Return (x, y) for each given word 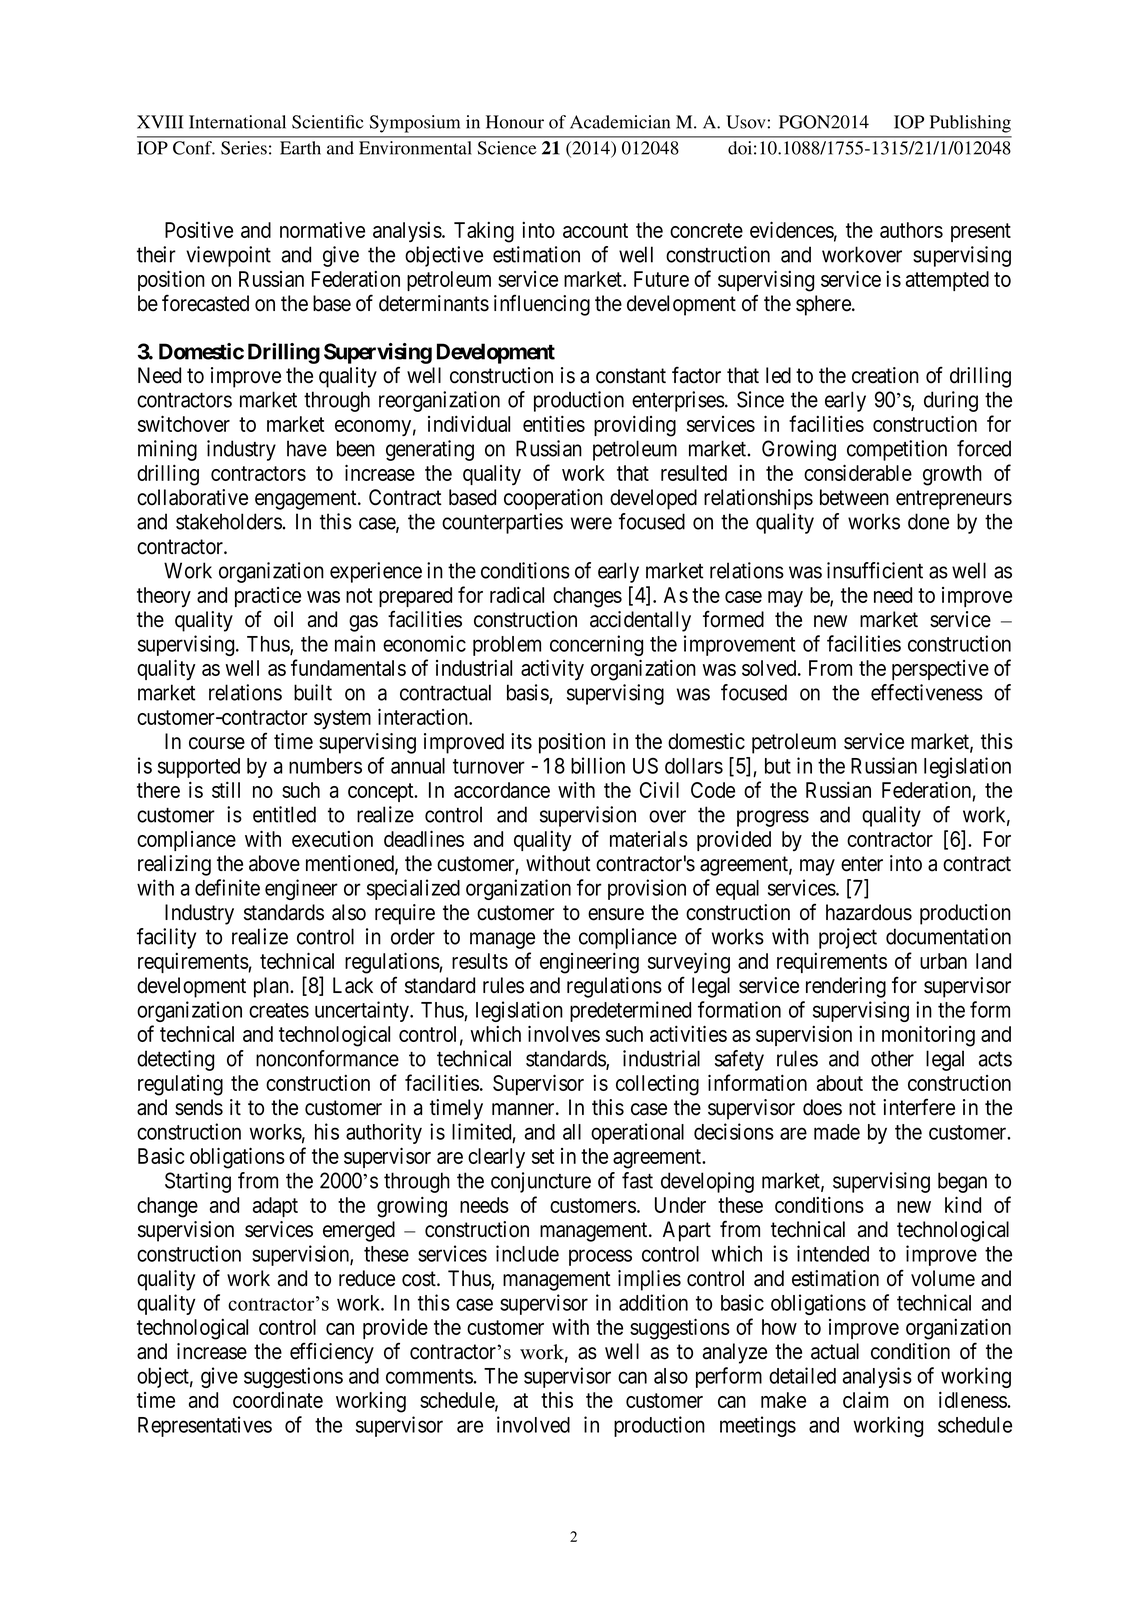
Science (507, 148)
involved (533, 1424)
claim (865, 1399)
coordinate (278, 1400)
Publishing (970, 124)
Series (244, 148)
